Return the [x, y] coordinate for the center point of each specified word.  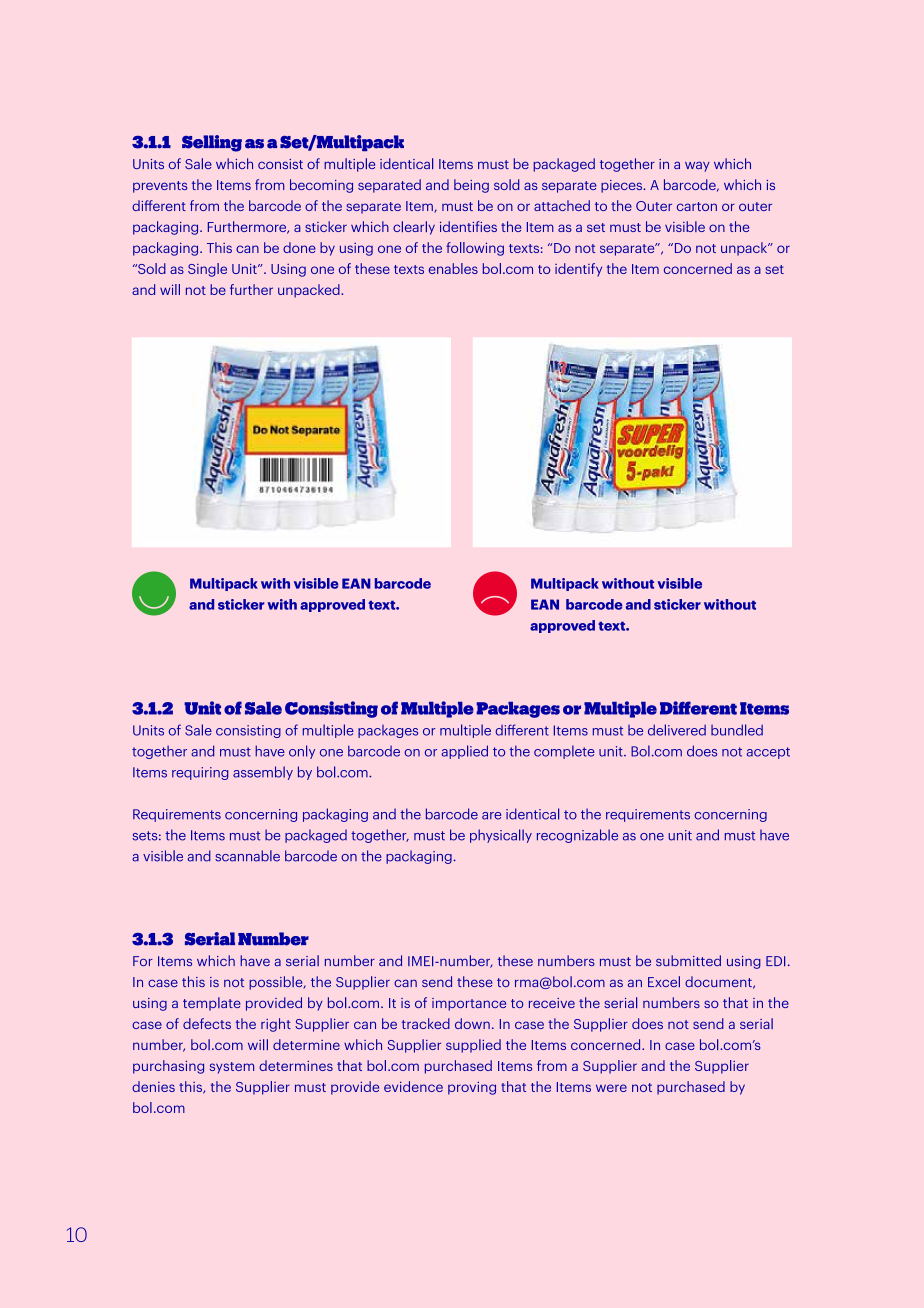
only [302, 752]
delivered [677, 730]
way [697, 166]
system [232, 1068]
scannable [247, 856]
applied [464, 752]
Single [207, 270]
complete [564, 752]
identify [578, 270]
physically [501, 836]
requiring [200, 773]
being [471, 186]
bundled [737, 730]
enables [453, 268]
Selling [212, 143]
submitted [688, 960]
